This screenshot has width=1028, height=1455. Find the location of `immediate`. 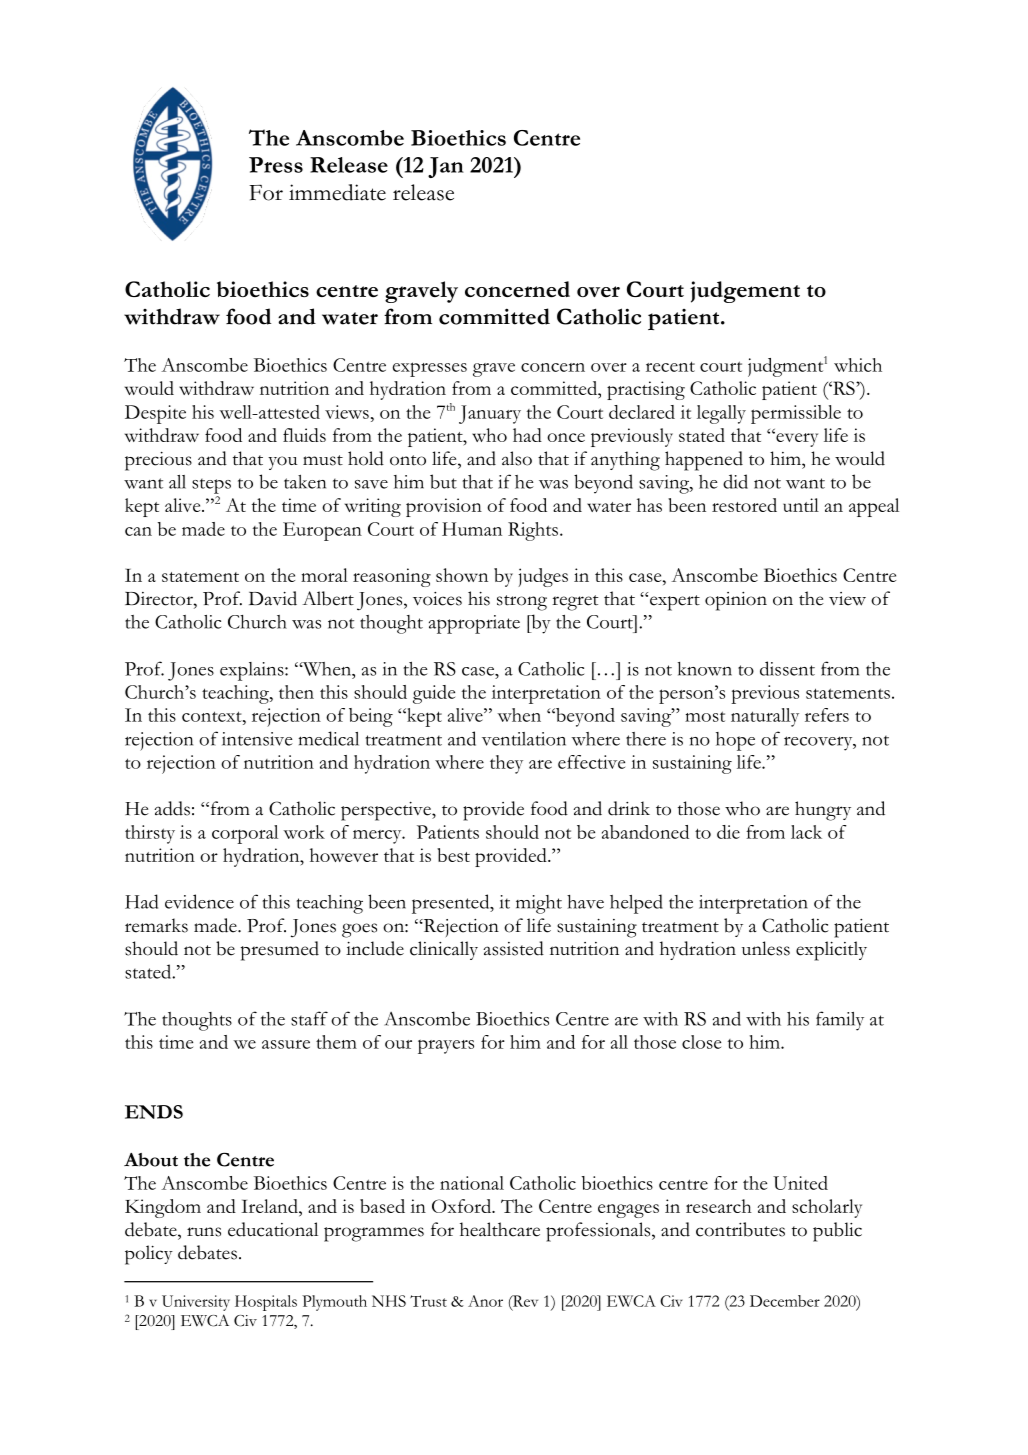

immediate is located at coordinates (337, 192).
